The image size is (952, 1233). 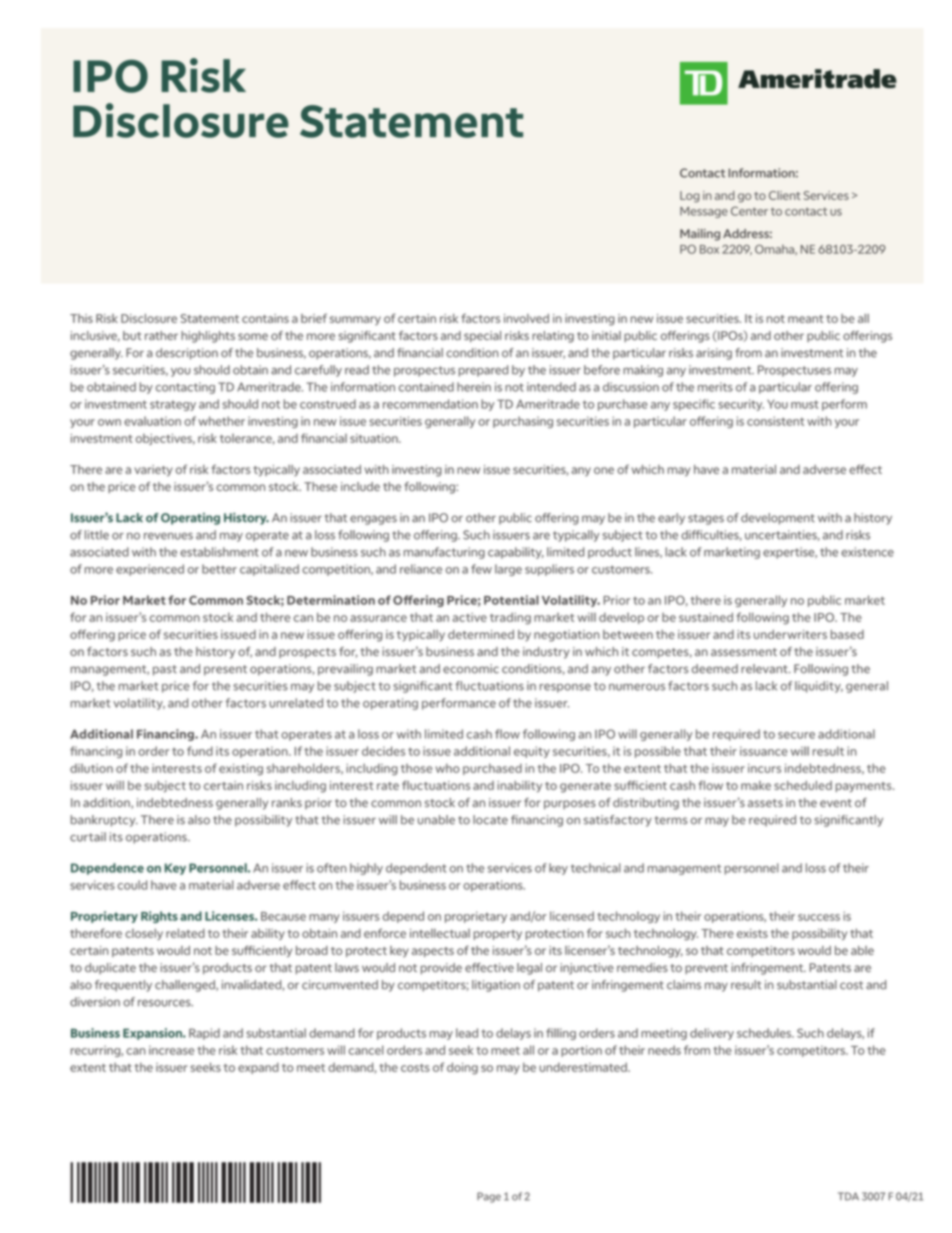 What do you see at coordinates (498, 935) in the screenshot?
I see `property` at bounding box center [498, 935].
